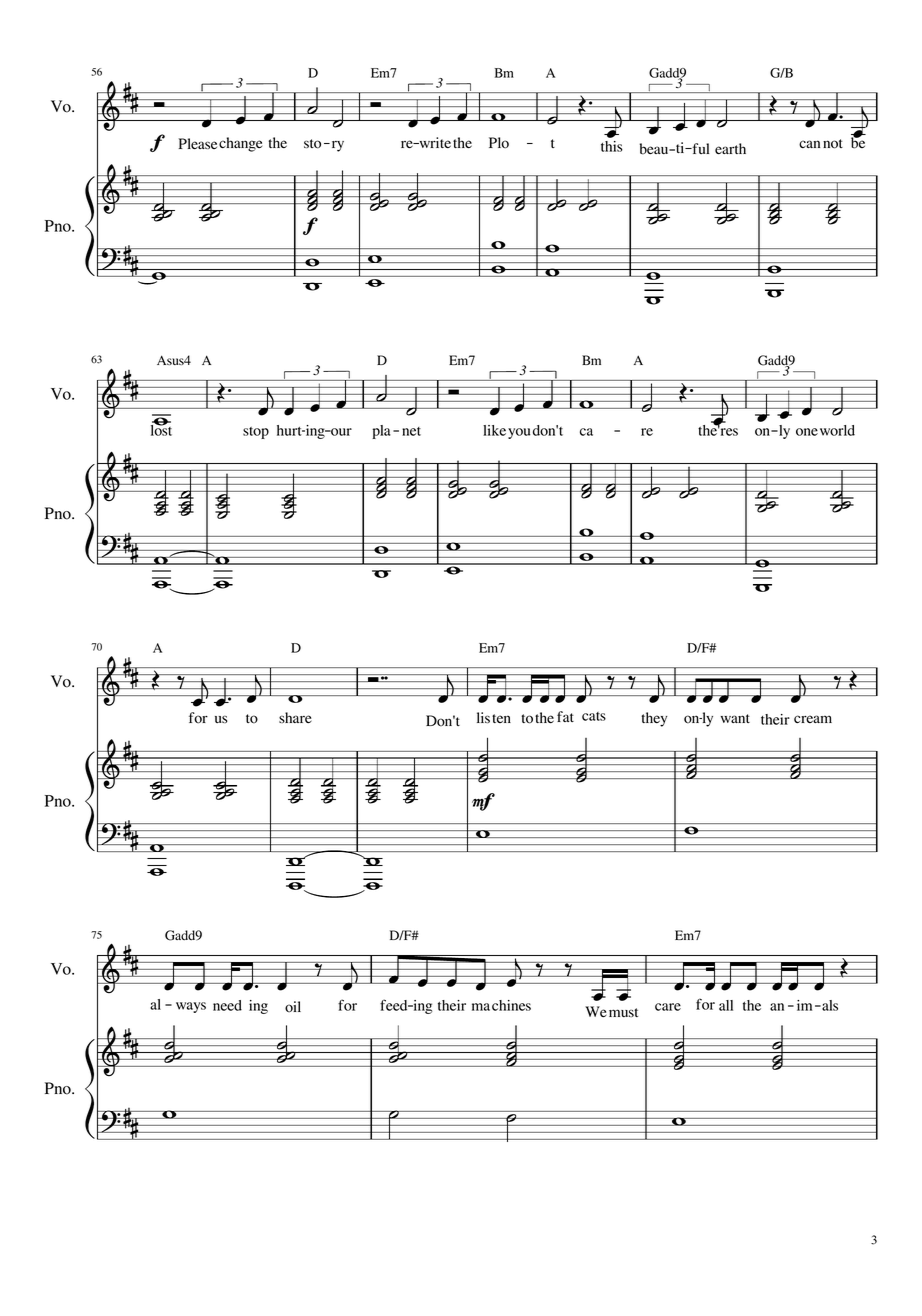 This screenshot has height=1316, width=922. Describe the element at coordinates (699, 148) in the screenshot. I see `ful` at that location.
